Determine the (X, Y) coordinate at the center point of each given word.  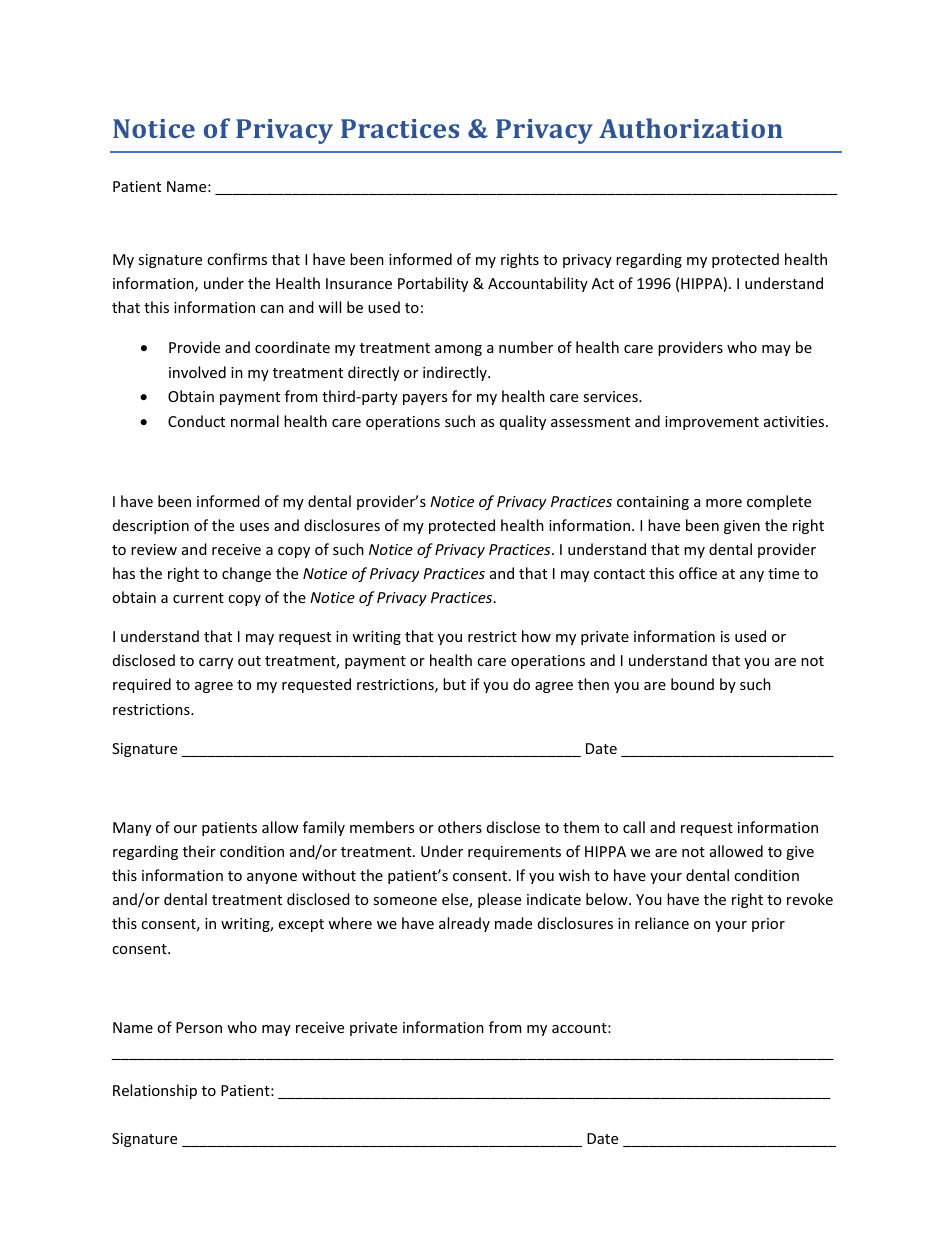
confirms (237, 259)
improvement (712, 423)
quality (523, 422)
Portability (433, 284)
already (464, 924)
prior (768, 925)
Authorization (691, 128)
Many (132, 829)
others (460, 827)
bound (692, 684)
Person (199, 1027)
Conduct (196, 421)
